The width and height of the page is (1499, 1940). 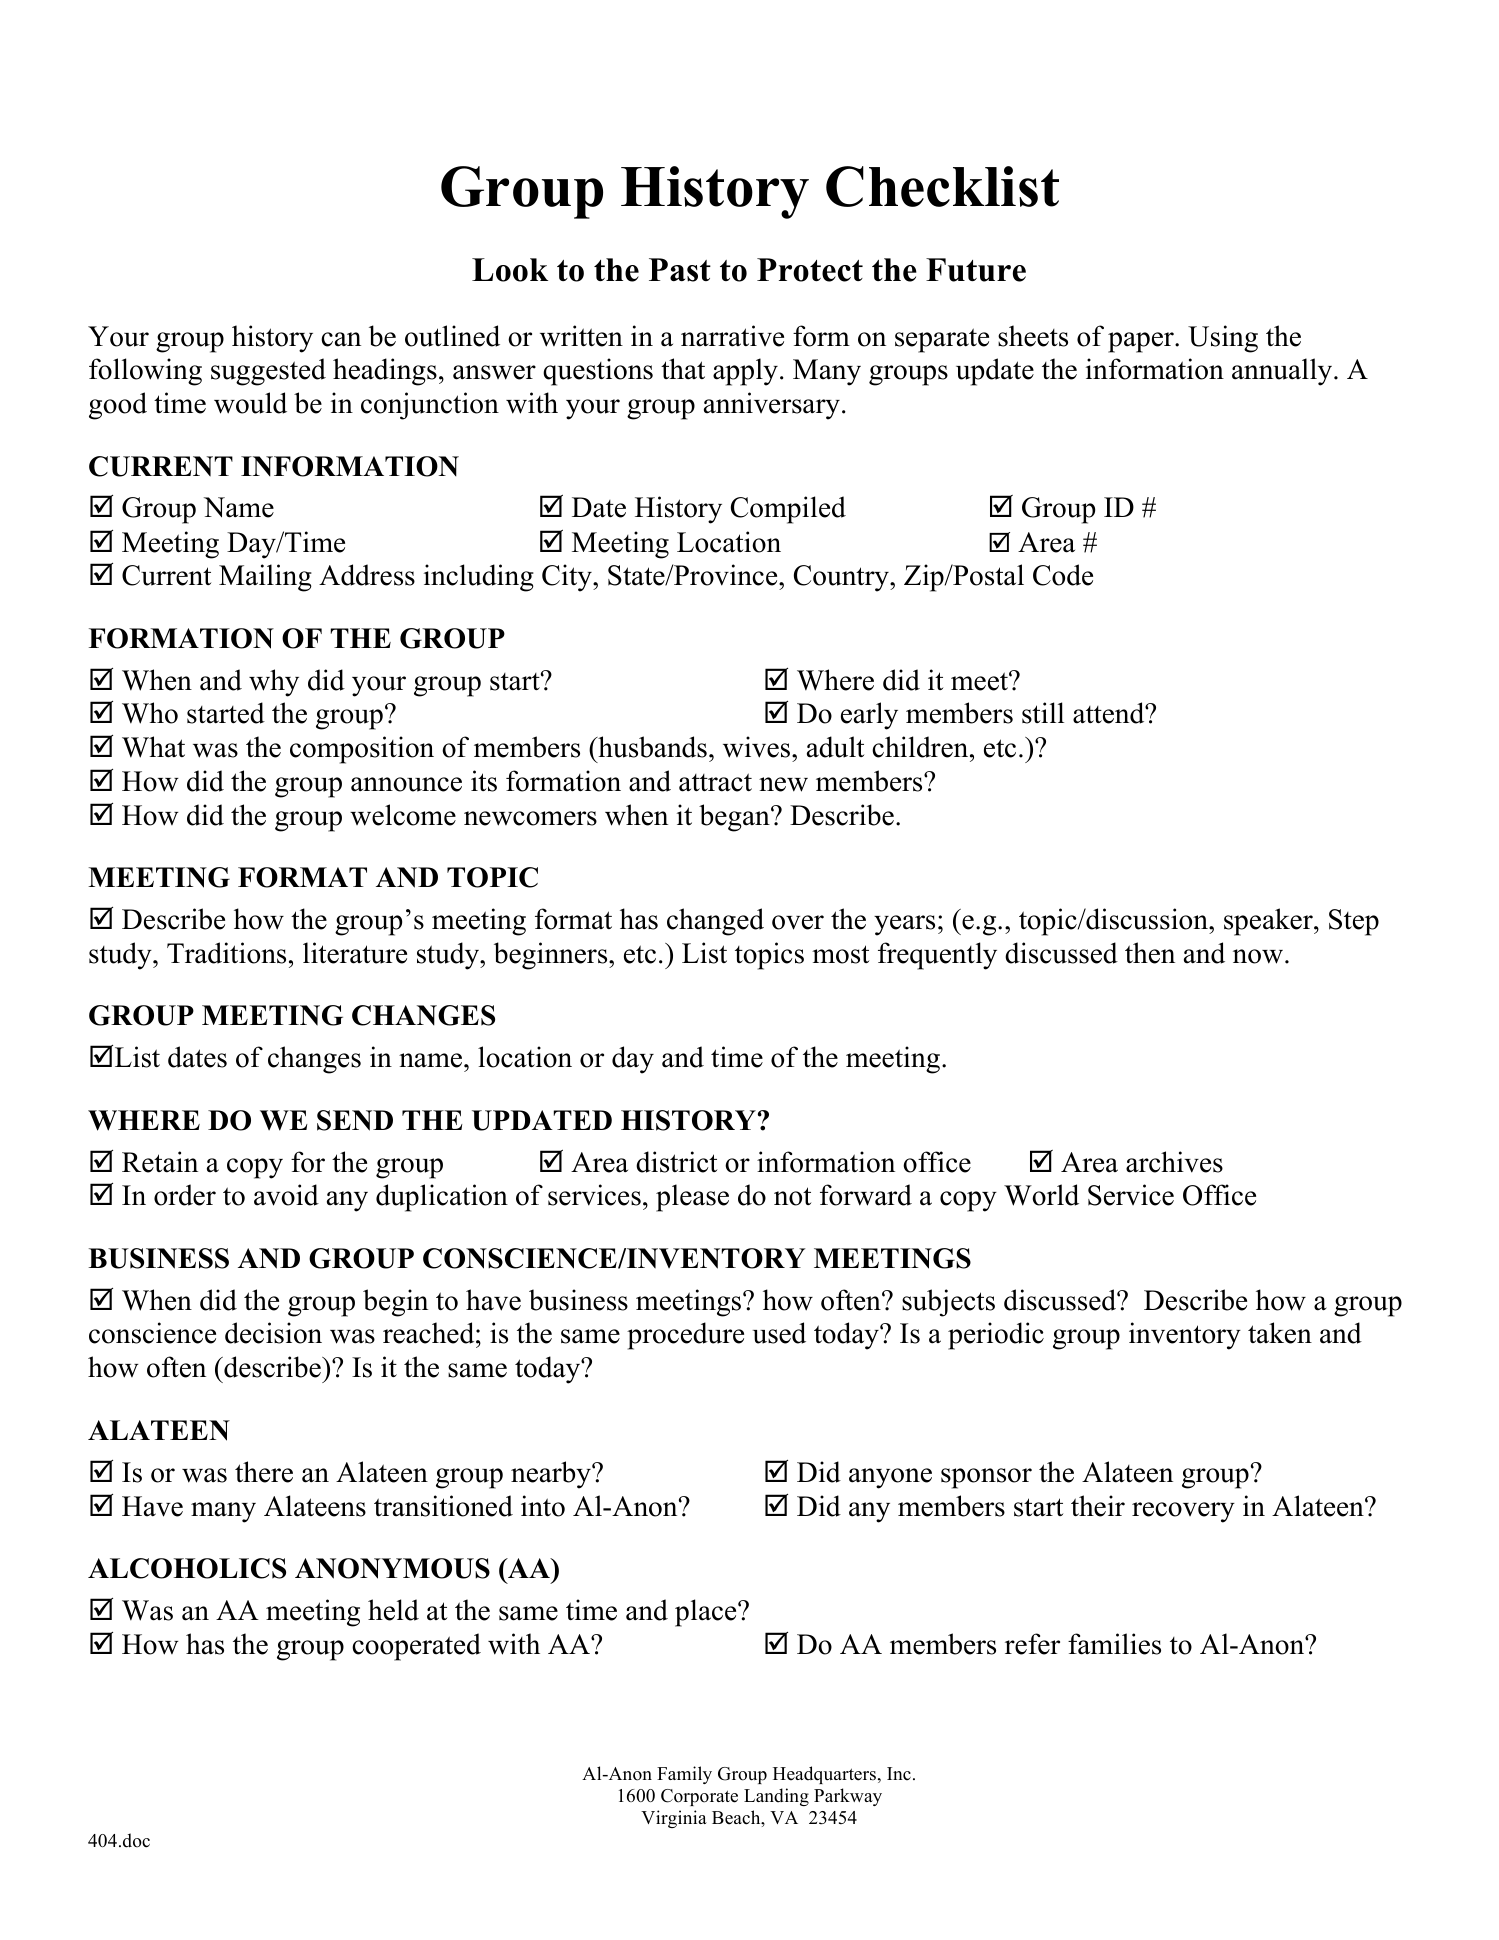 I want to click on composition, so click(x=362, y=750).
